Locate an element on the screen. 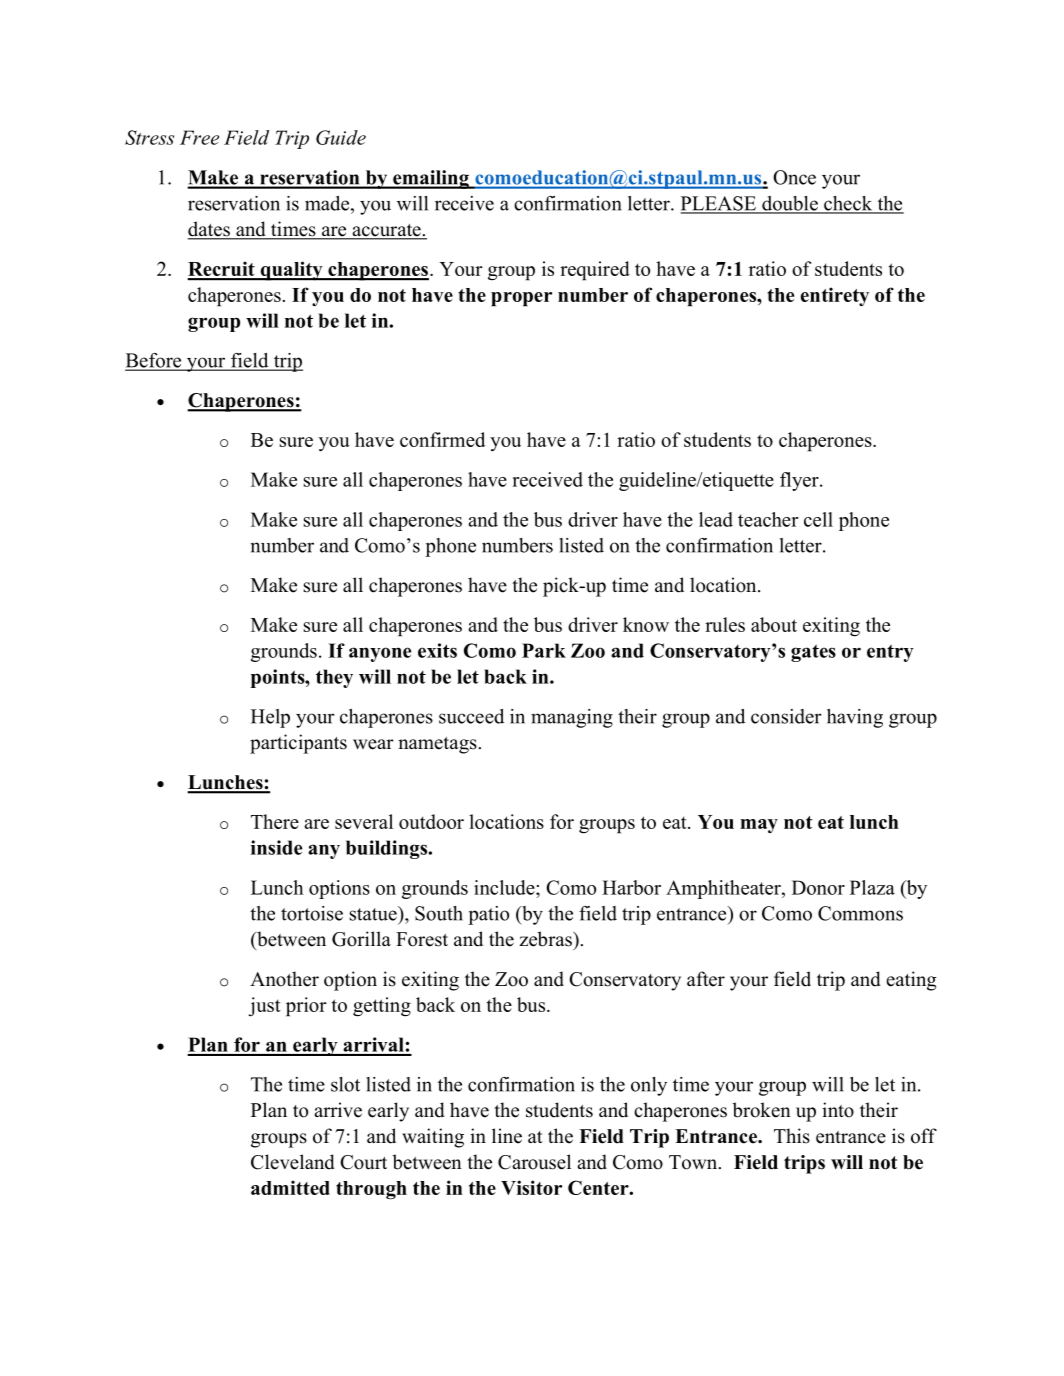 The height and width of the screenshot is (1376, 1064). proper is located at coordinates (521, 299).
